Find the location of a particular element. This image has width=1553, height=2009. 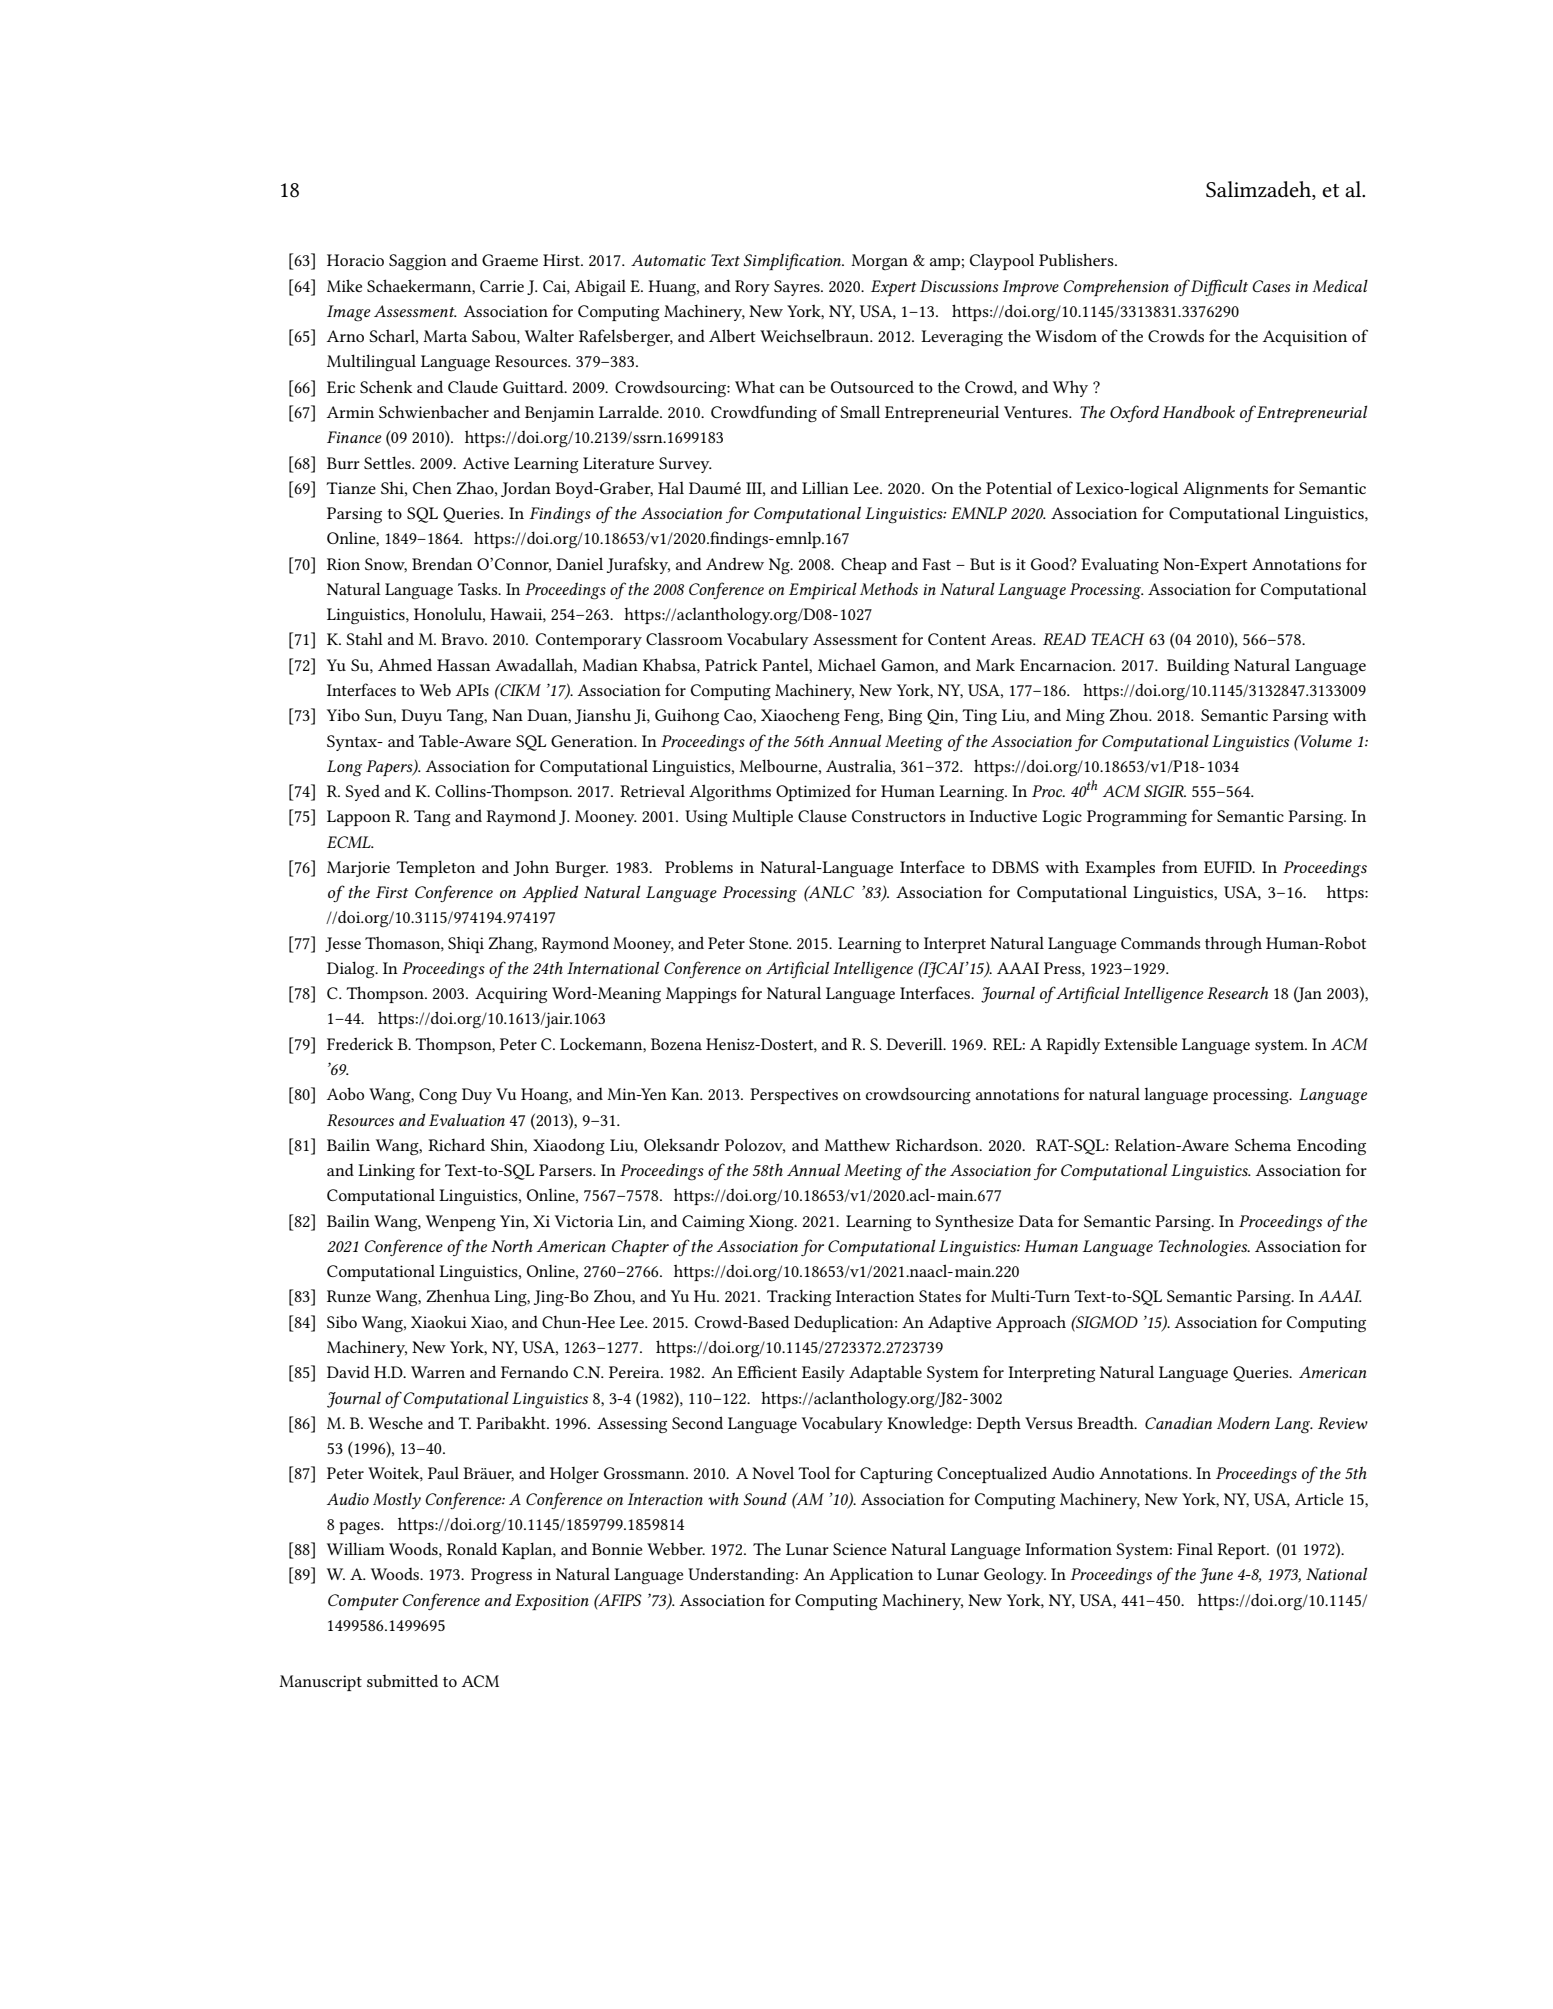

Perspectives is located at coordinates (794, 1096).
